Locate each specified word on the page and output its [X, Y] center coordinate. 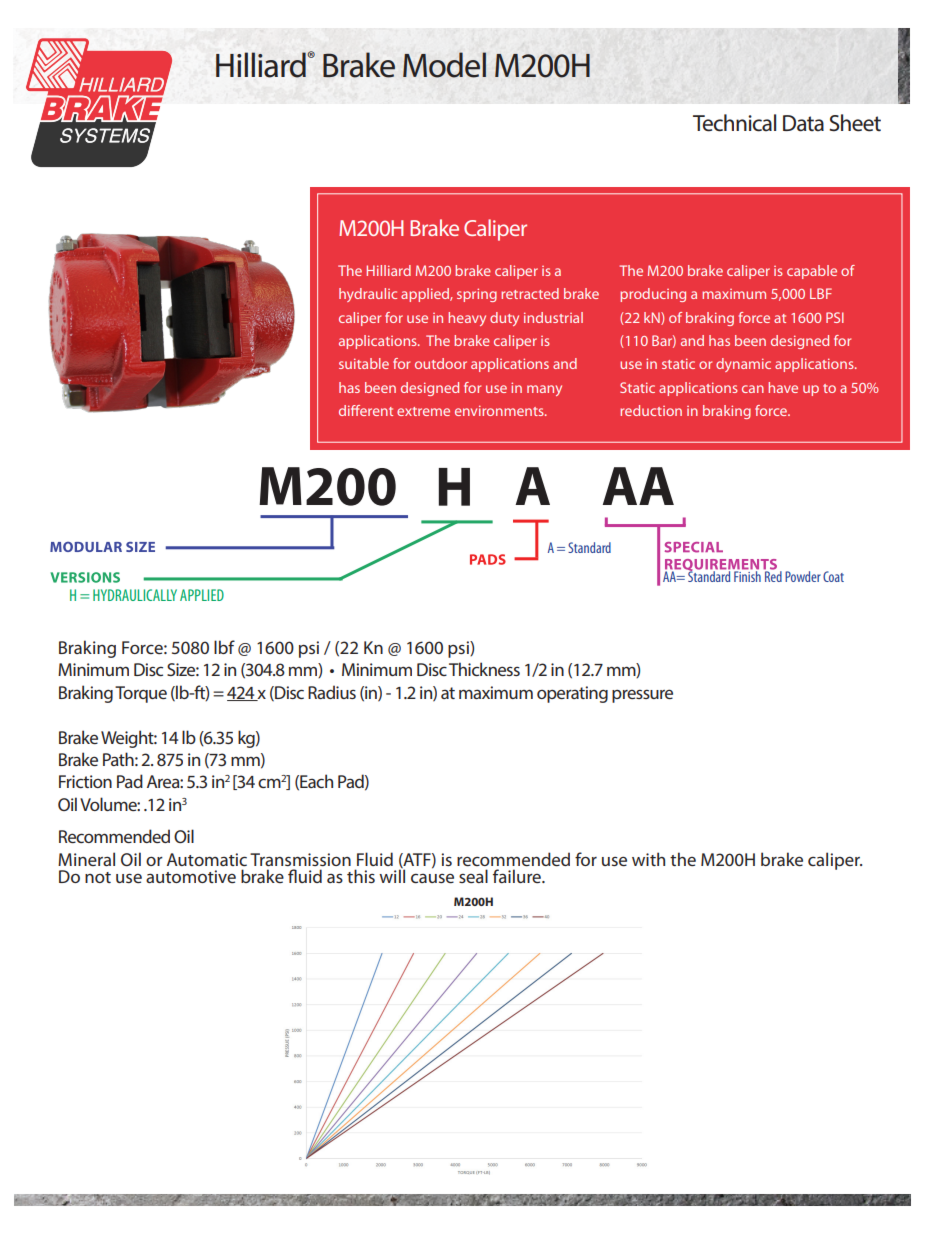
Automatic [207, 859]
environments [500, 410]
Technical [734, 123]
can [753, 389]
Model [444, 65]
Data [803, 123]
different [366, 410]
